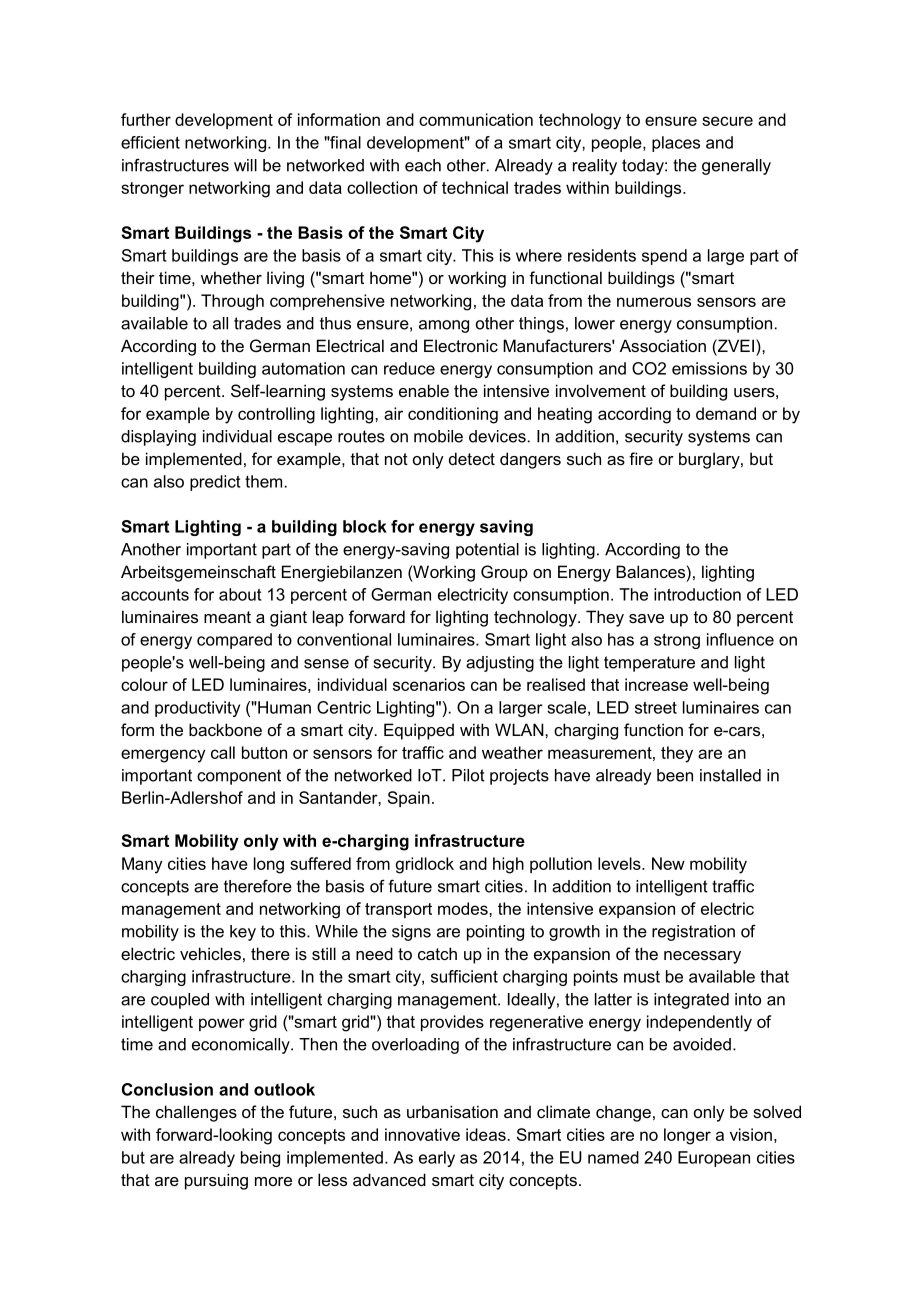  Describe the element at coordinates (464, 908) in the screenshot. I see `modes` at that location.
